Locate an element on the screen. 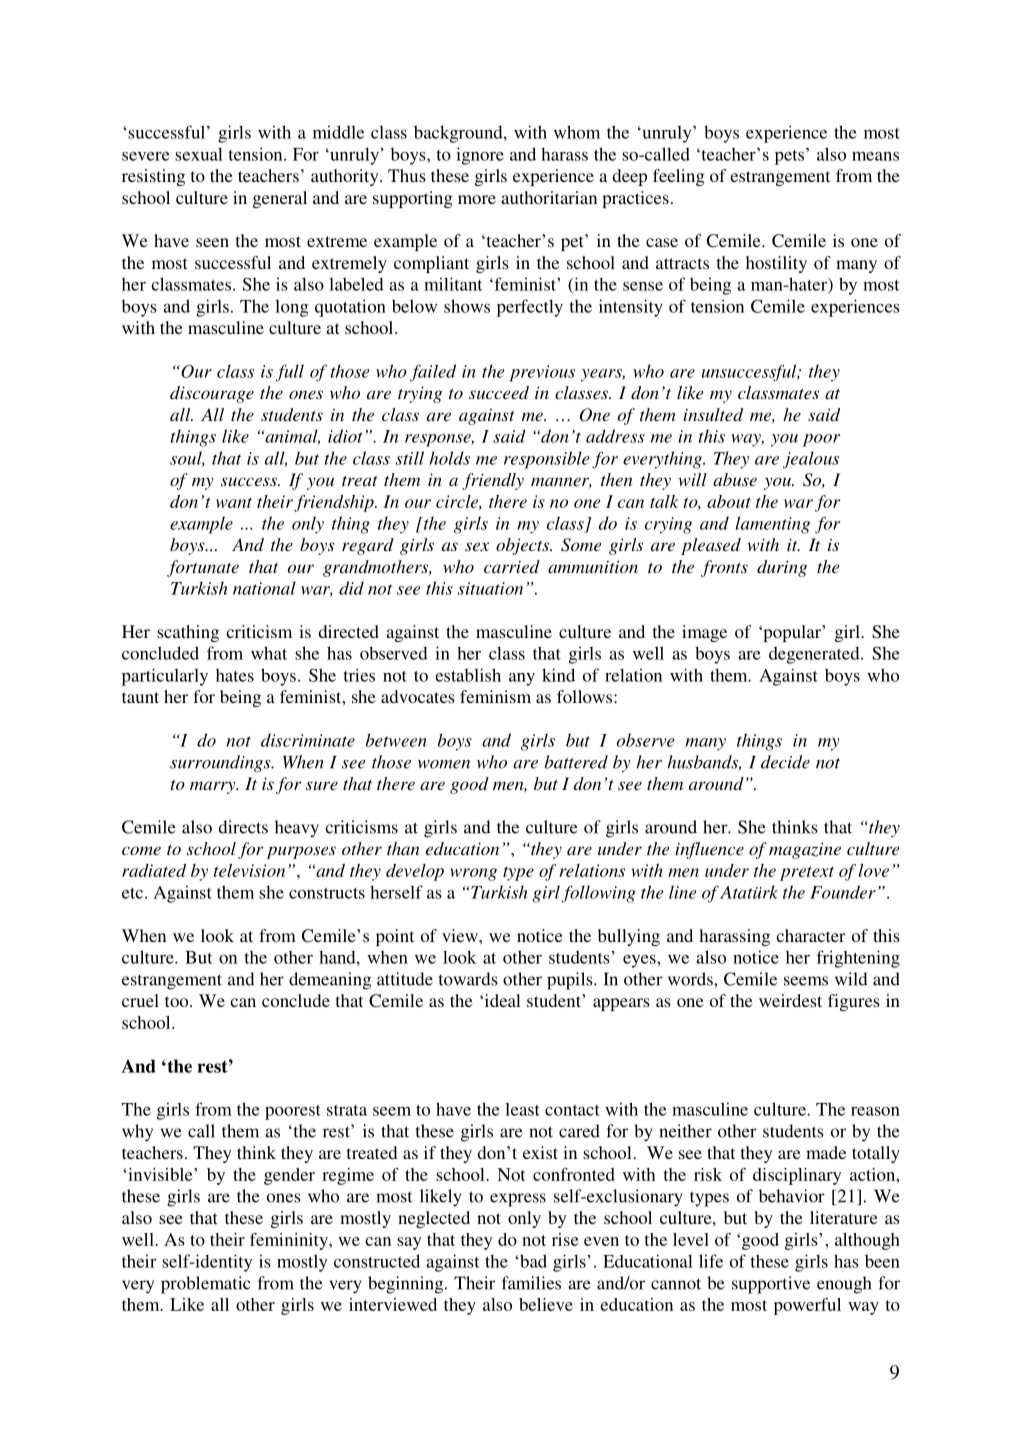  families is located at coordinates (531, 1283).
